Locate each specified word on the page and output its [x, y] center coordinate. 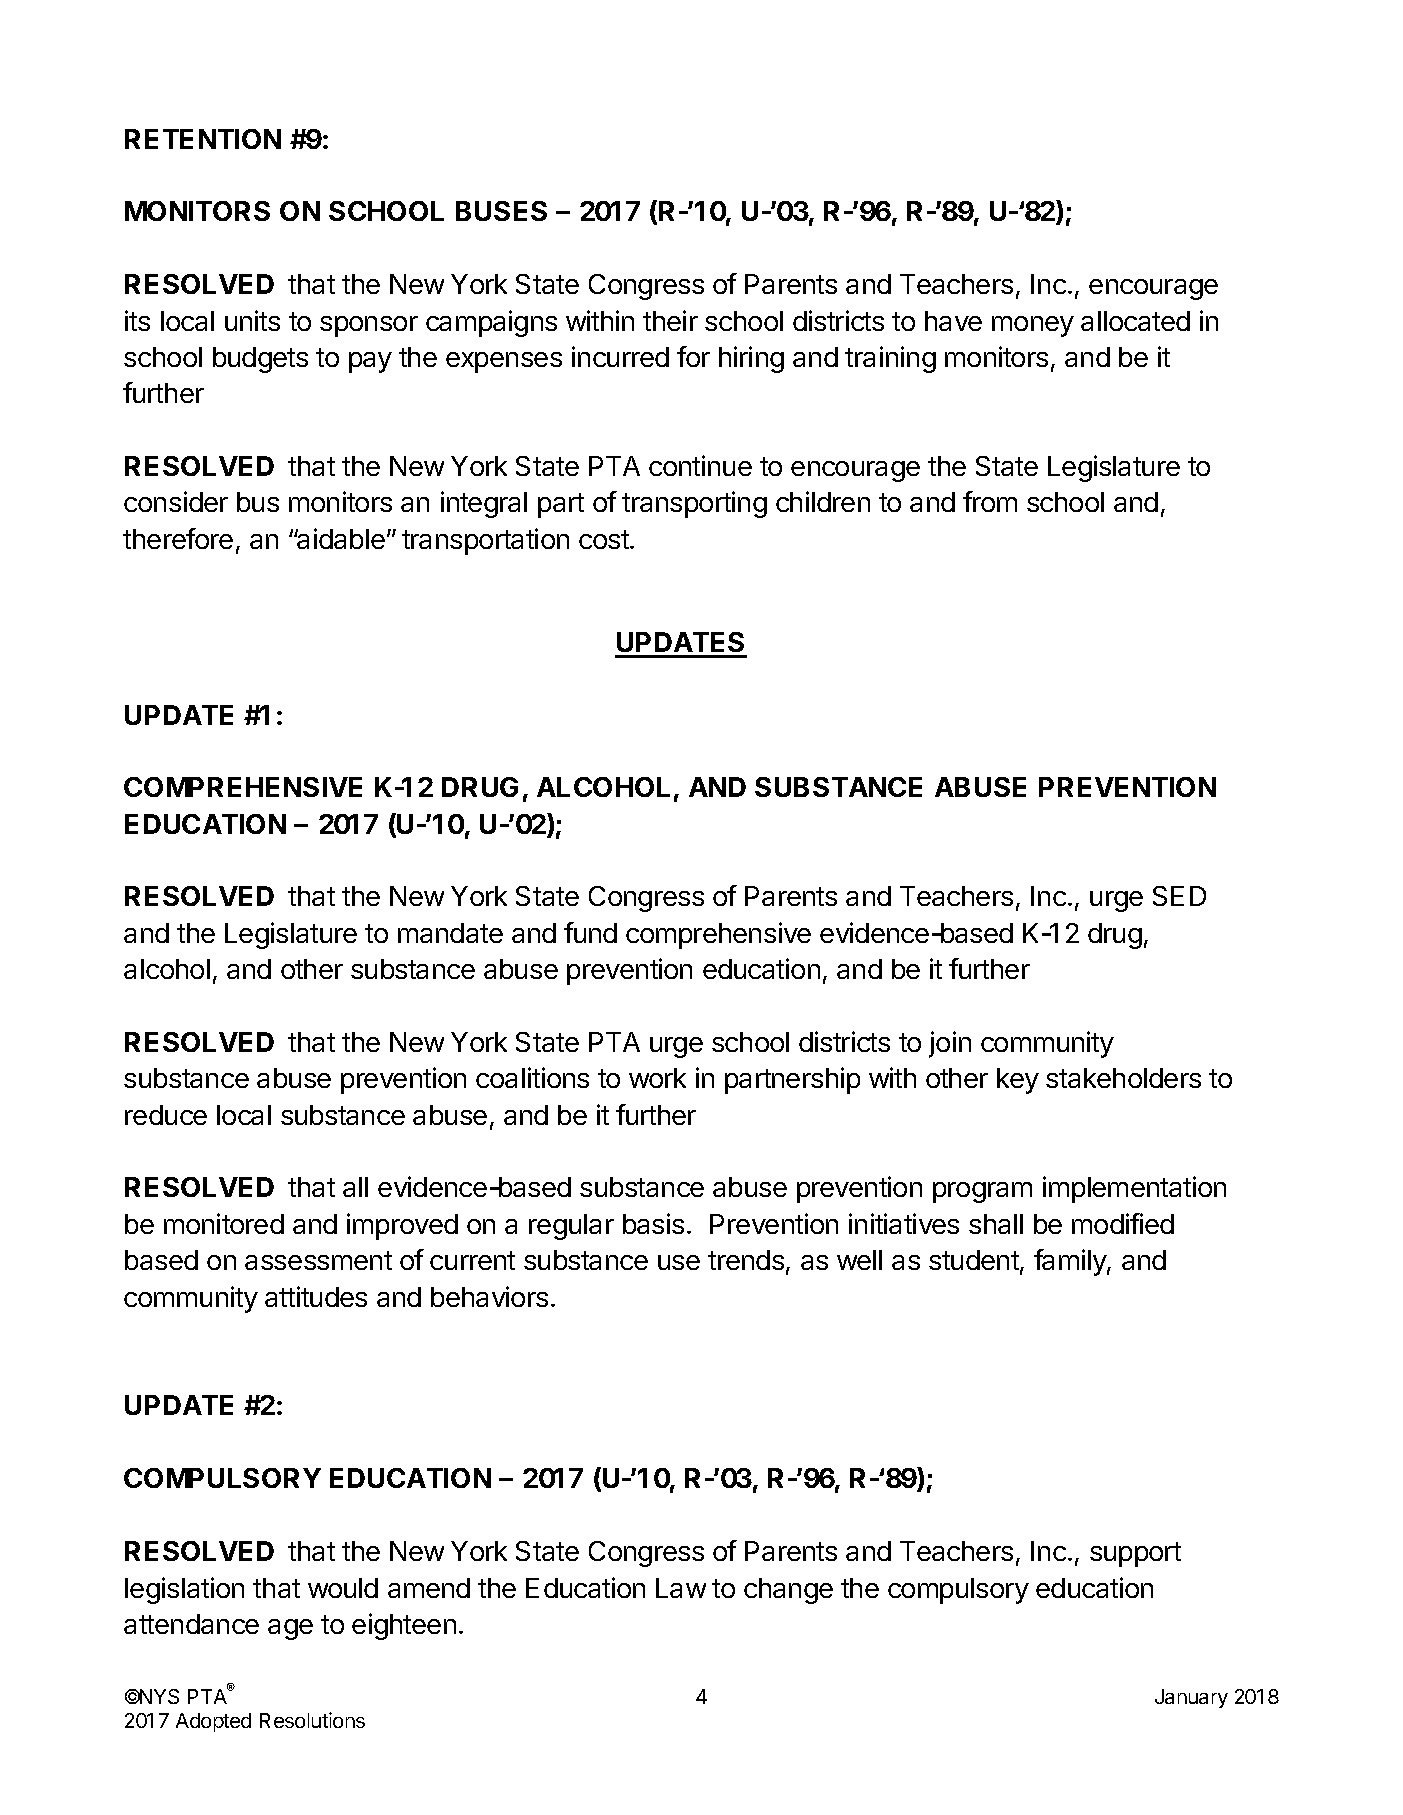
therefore [178, 538]
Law [681, 1588]
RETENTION [203, 139]
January [1191, 1698]
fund [590, 932]
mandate [450, 933]
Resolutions [312, 1720]
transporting [694, 504]
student [975, 1261]
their [670, 320]
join [950, 1044]
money [1033, 326]
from [990, 501]
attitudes [316, 1296]
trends [746, 1260]
